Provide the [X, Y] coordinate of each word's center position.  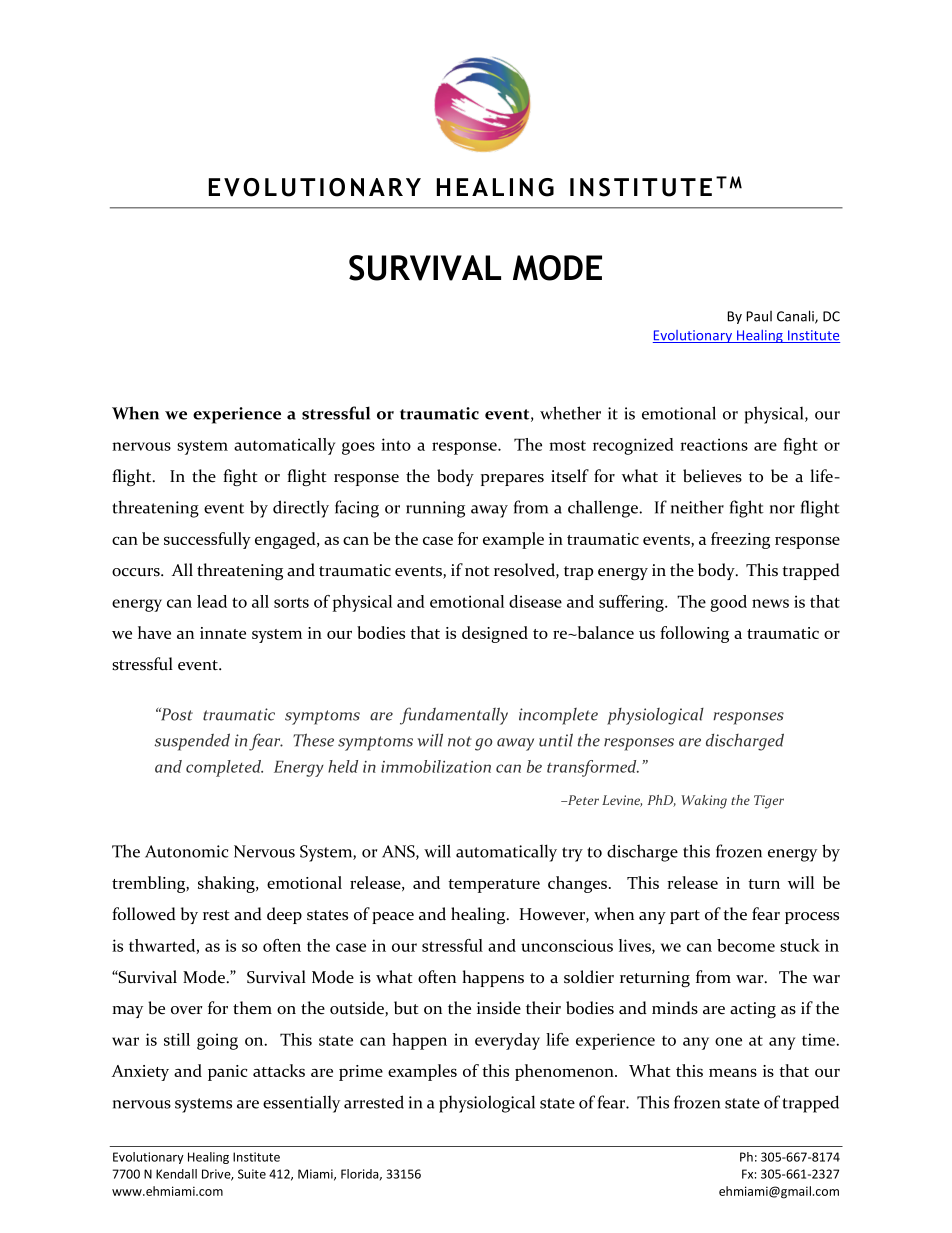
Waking [704, 802]
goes [358, 448]
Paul [759, 316]
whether [570, 413]
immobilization [436, 766]
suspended [192, 742]
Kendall [176, 1174]
